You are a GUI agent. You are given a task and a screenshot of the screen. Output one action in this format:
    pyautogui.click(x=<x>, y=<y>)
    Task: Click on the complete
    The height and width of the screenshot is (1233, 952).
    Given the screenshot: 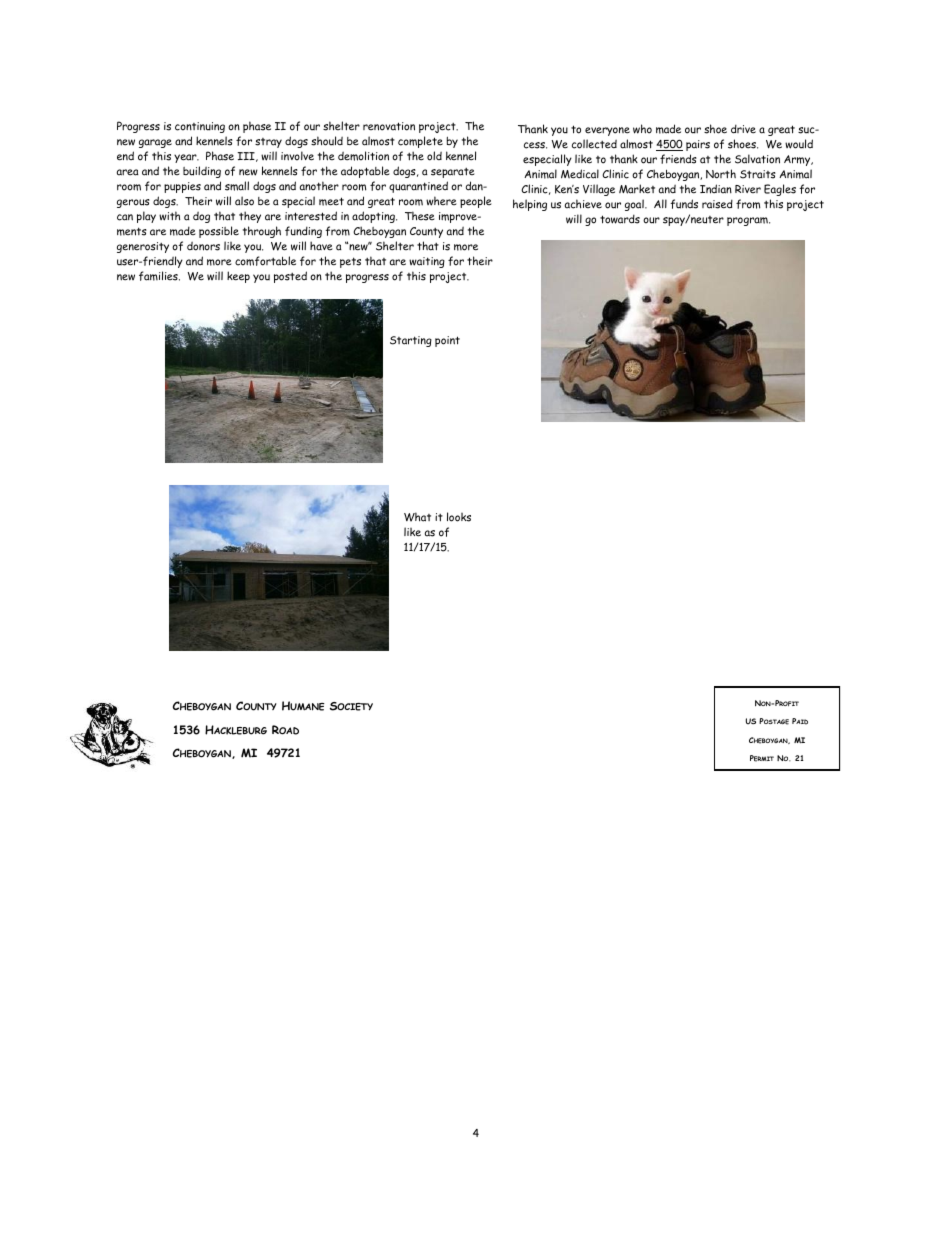 What is the action you would take?
    pyautogui.click(x=420, y=142)
